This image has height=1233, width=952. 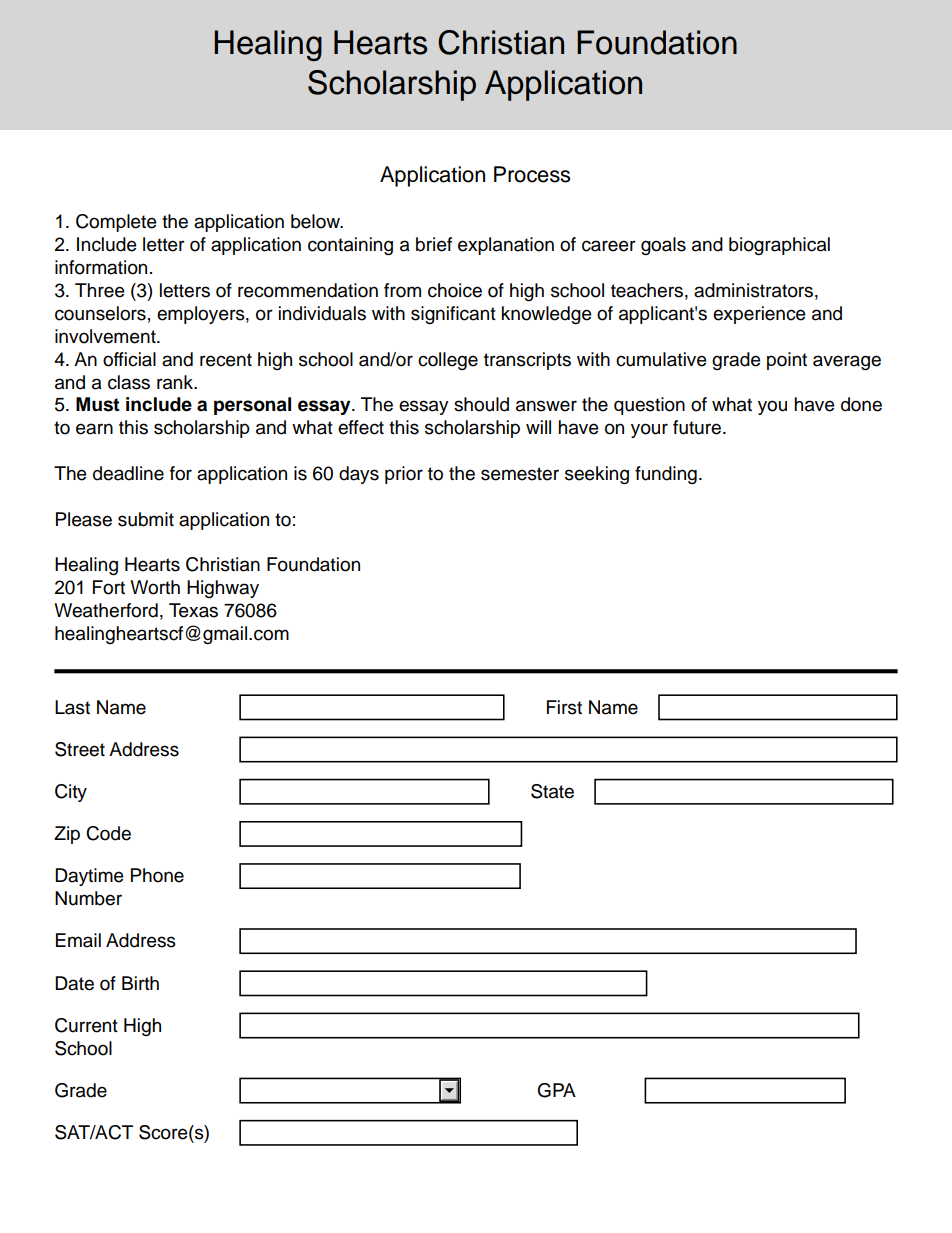 What do you see at coordinates (193, 610) in the image?
I see `Texas` at bounding box center [193, 610].
